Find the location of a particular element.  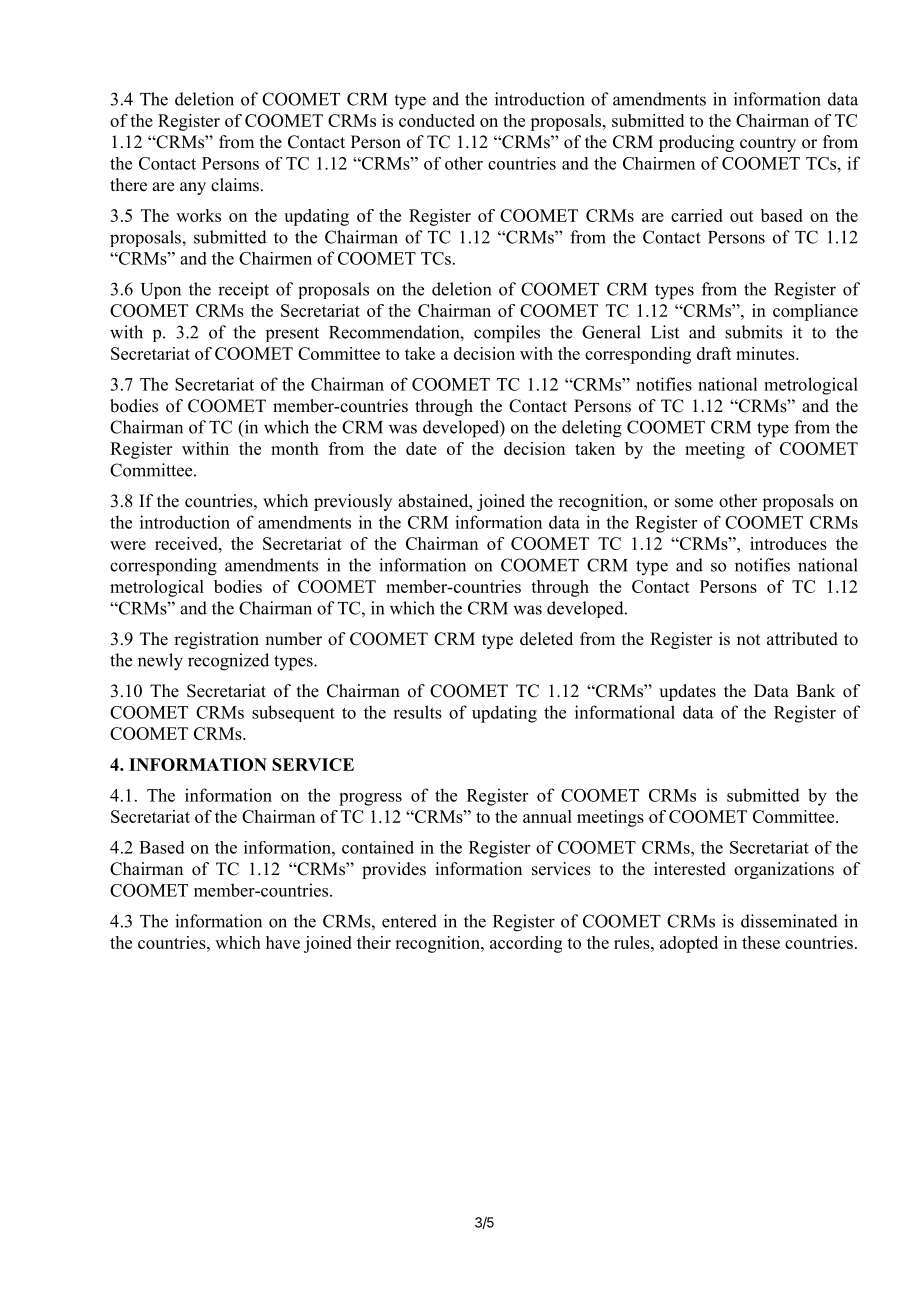

claims is located at coordinates (235, 185).
